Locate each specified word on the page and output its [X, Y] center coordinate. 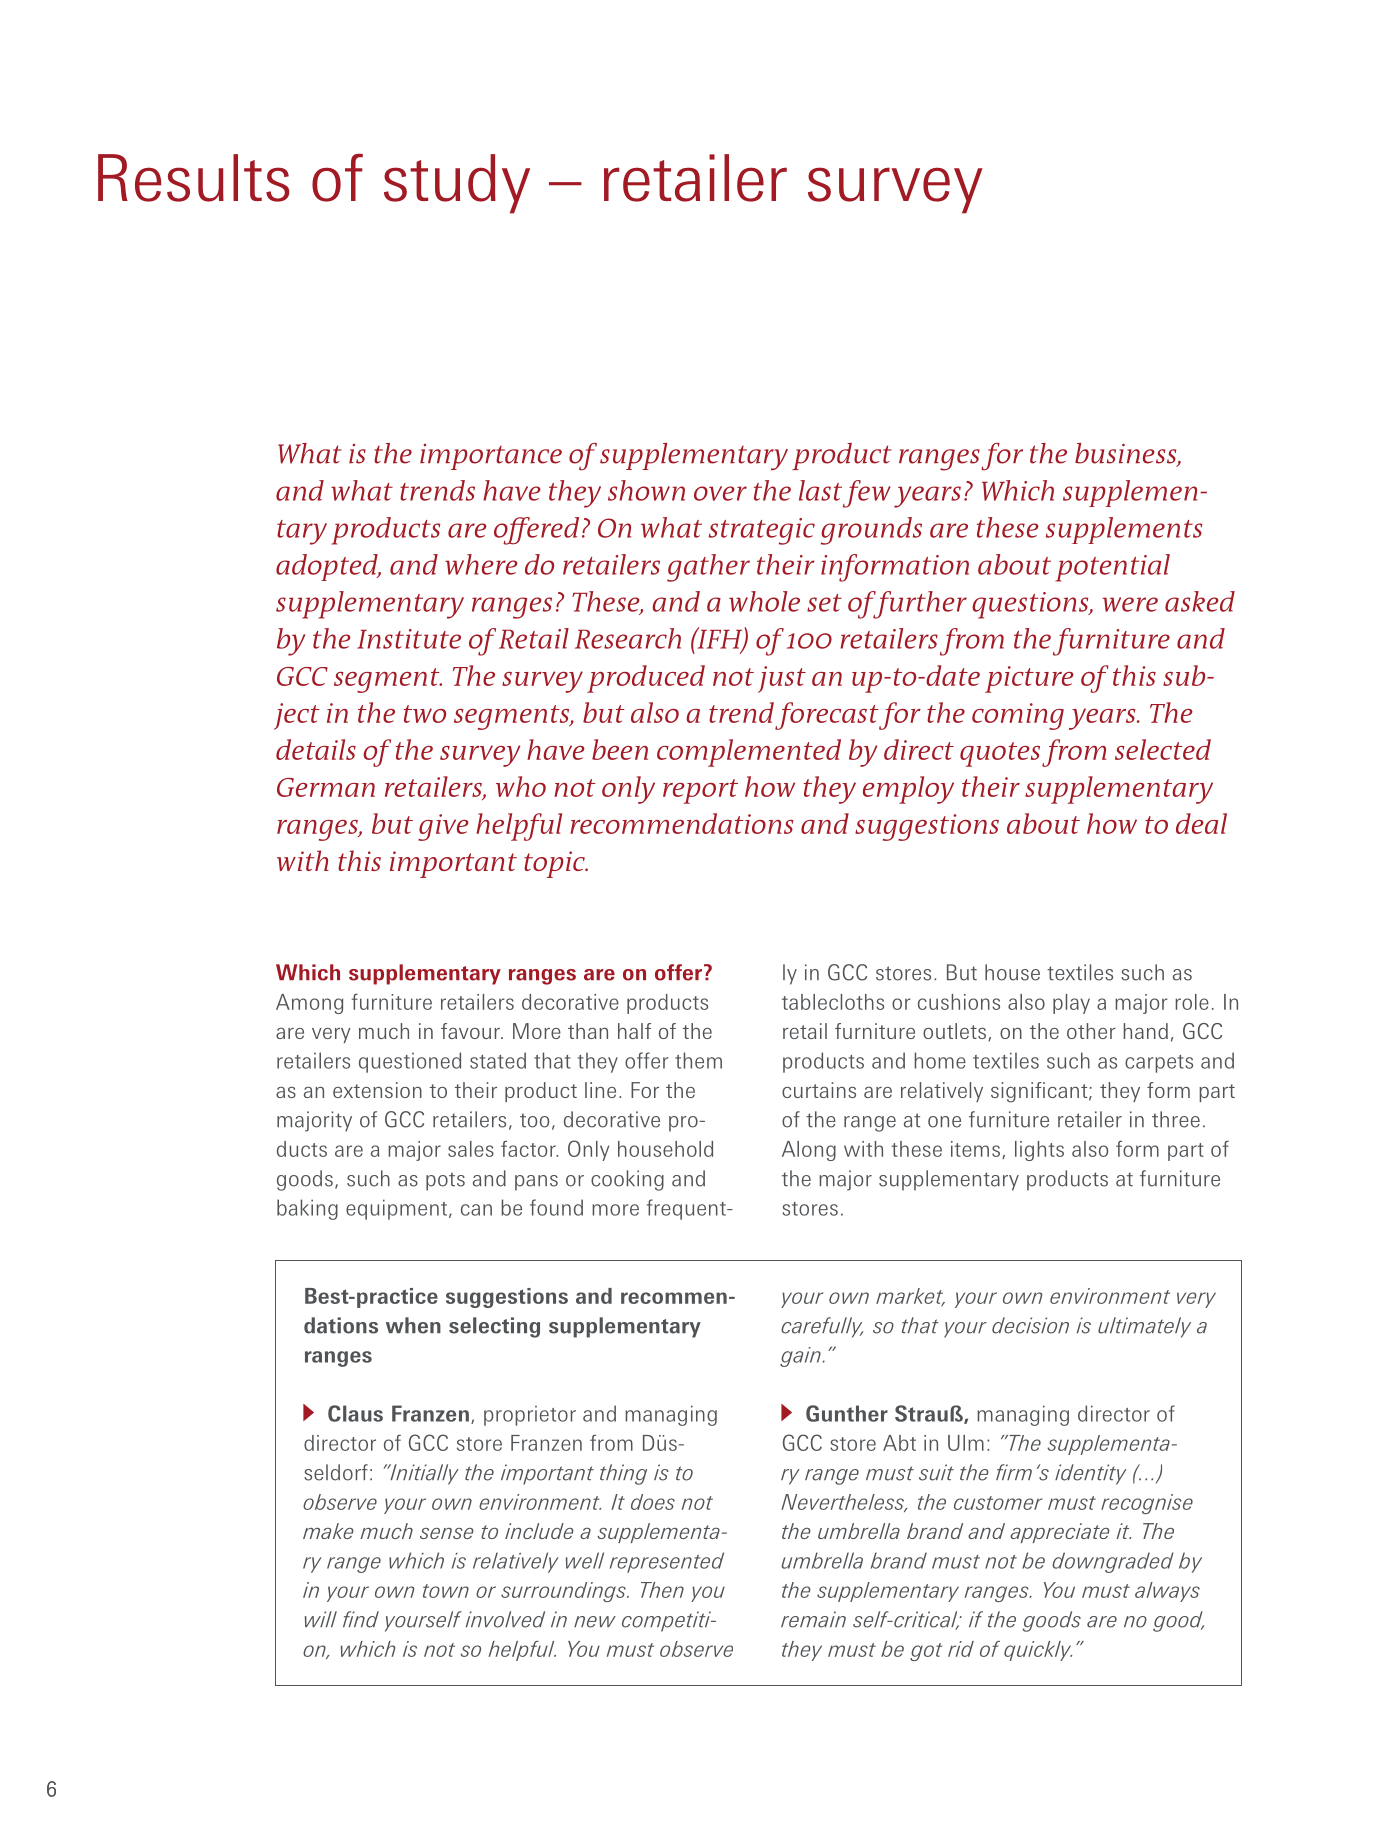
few [867, 494]
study [457, 184]
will [321, 1619]
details [316, 749]
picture [1029, 679]
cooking [627, 1180]
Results [193, 178]
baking [307, 1209]
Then [662, 1590]
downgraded [1113, 1562]
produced [646, 679]
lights [1039, 1151]
